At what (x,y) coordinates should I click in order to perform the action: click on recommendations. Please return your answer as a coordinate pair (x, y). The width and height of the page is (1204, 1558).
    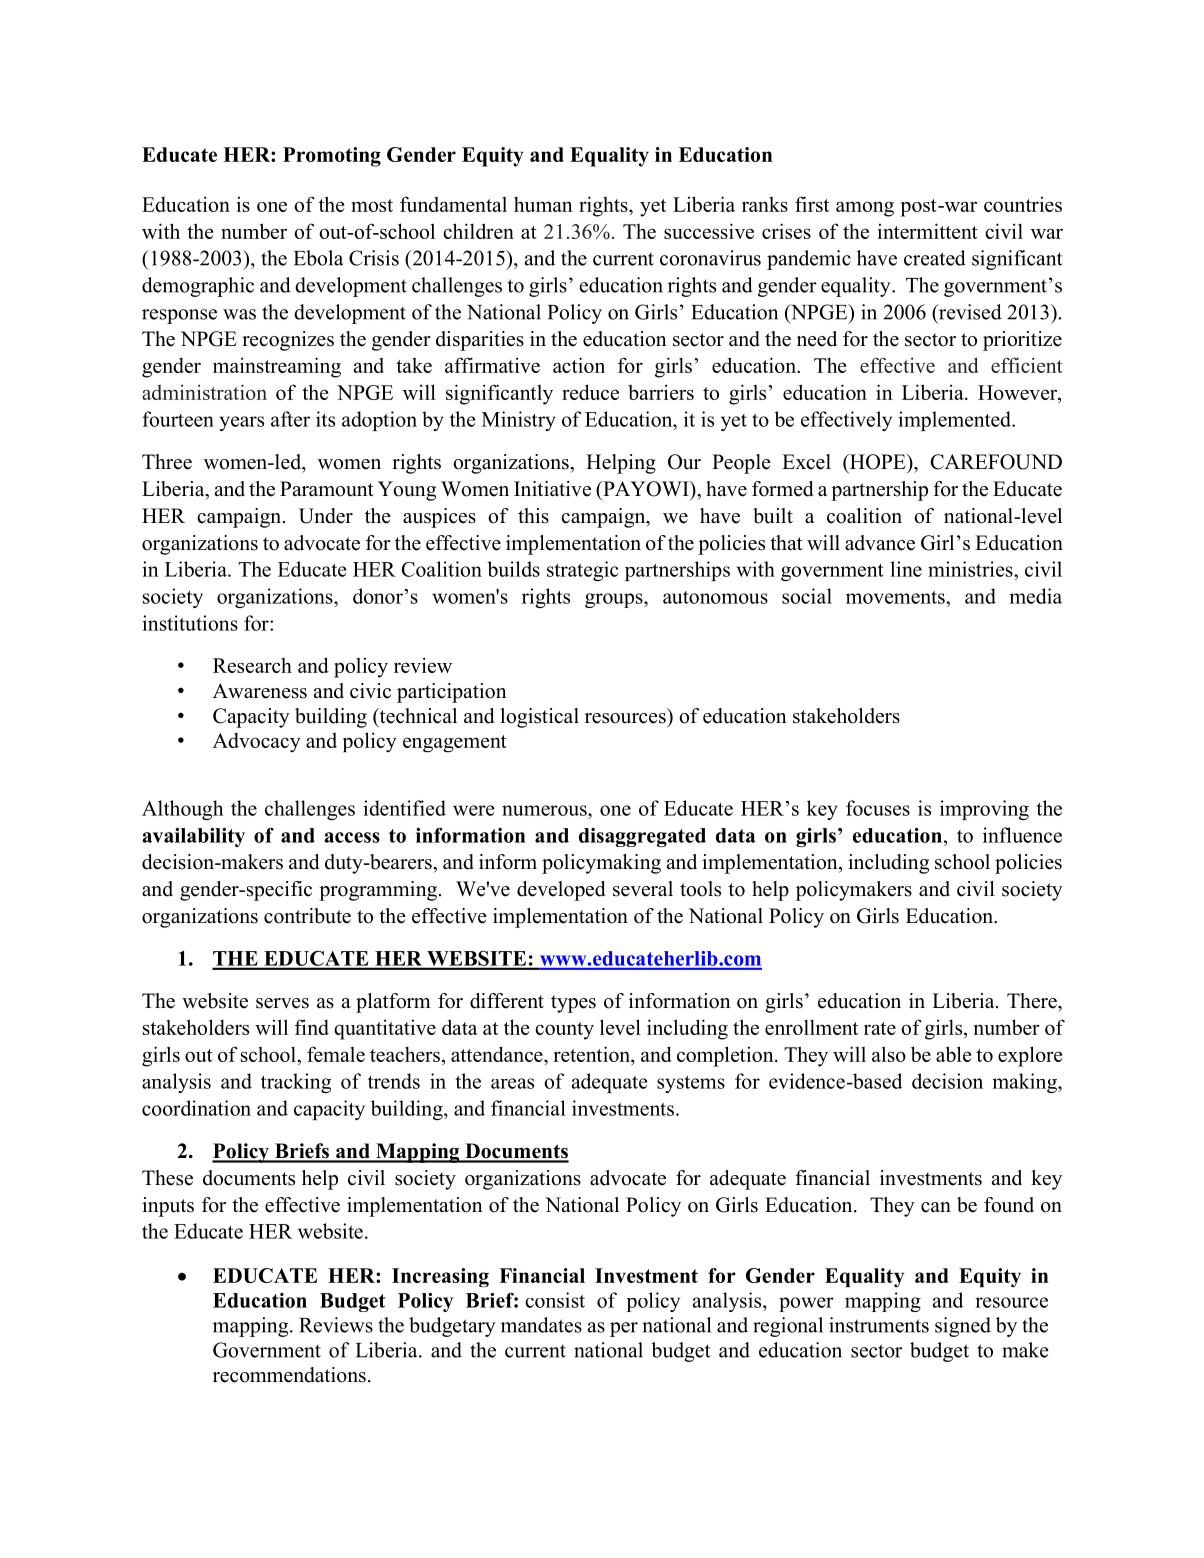
    Looking at the image, I should click on (289, 1375).
